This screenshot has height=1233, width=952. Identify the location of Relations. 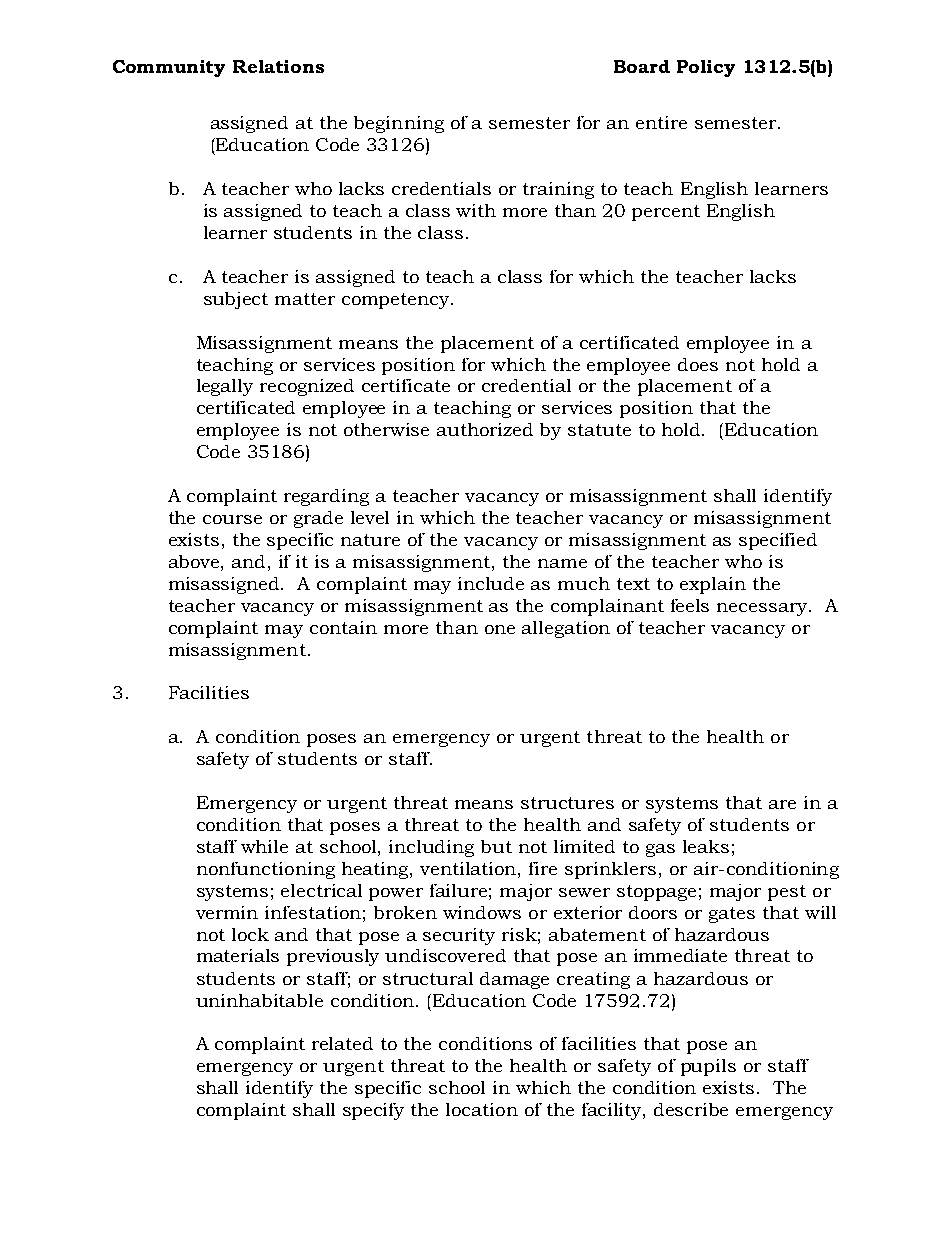
(278, 66).
